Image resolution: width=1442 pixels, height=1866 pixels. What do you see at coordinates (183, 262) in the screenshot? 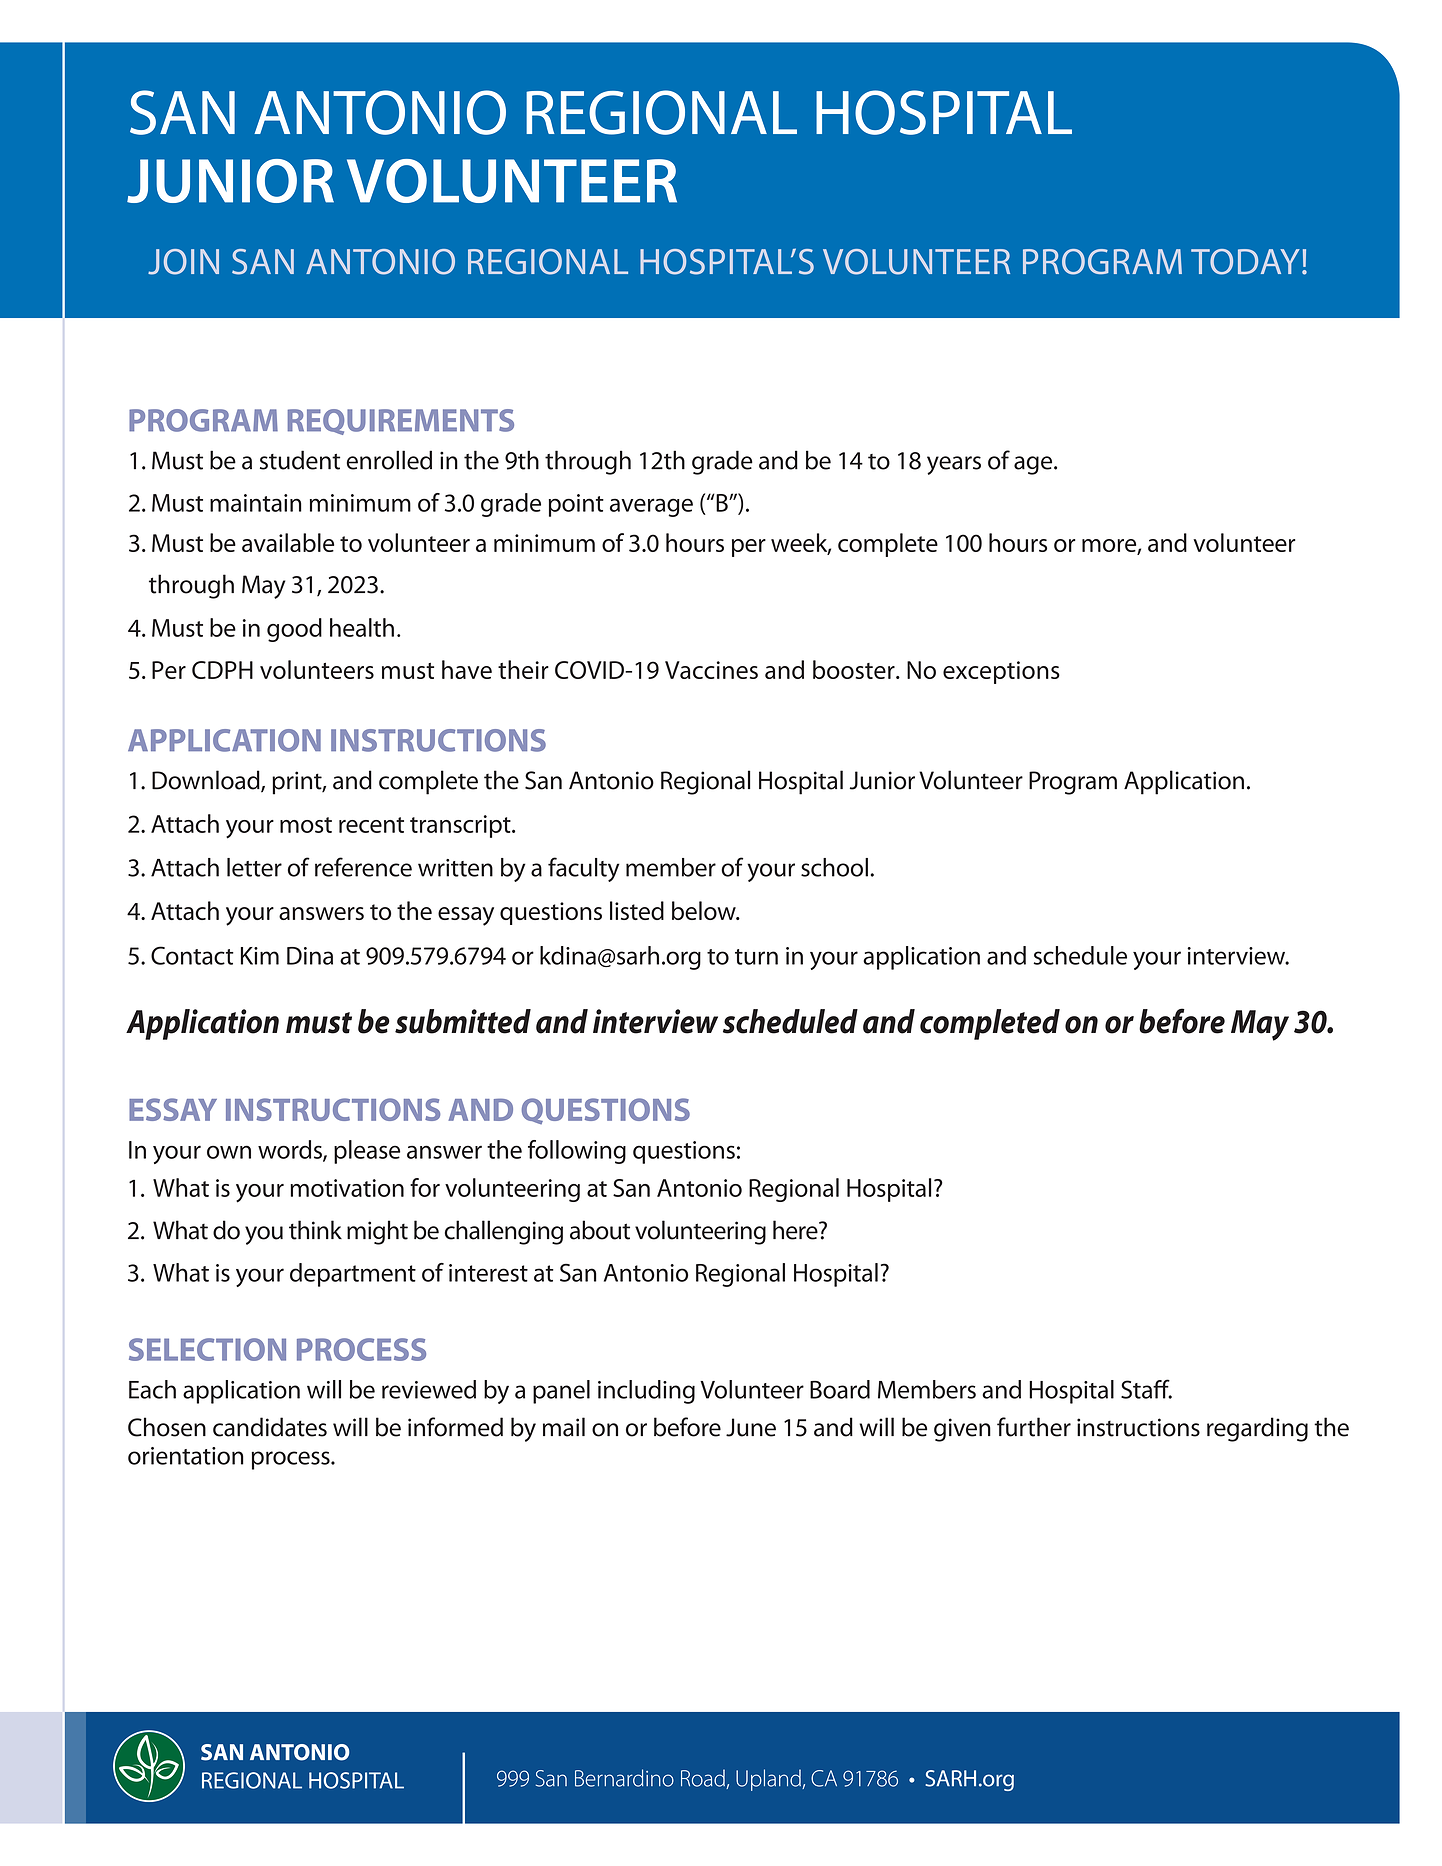
I see `JOIN` at bounding box center [183, 262].
